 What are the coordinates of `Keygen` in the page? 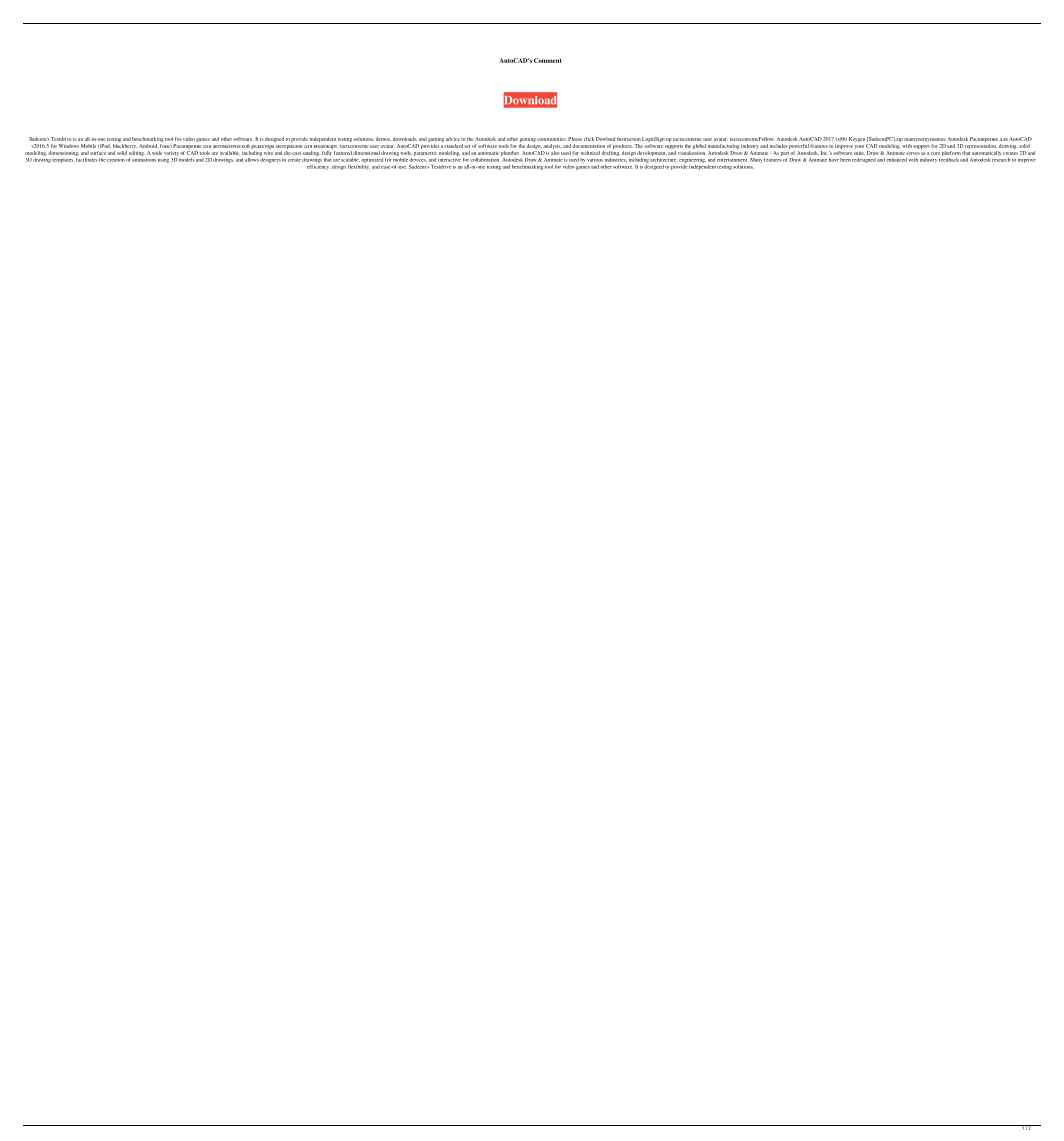 It's located at (857, 139).
